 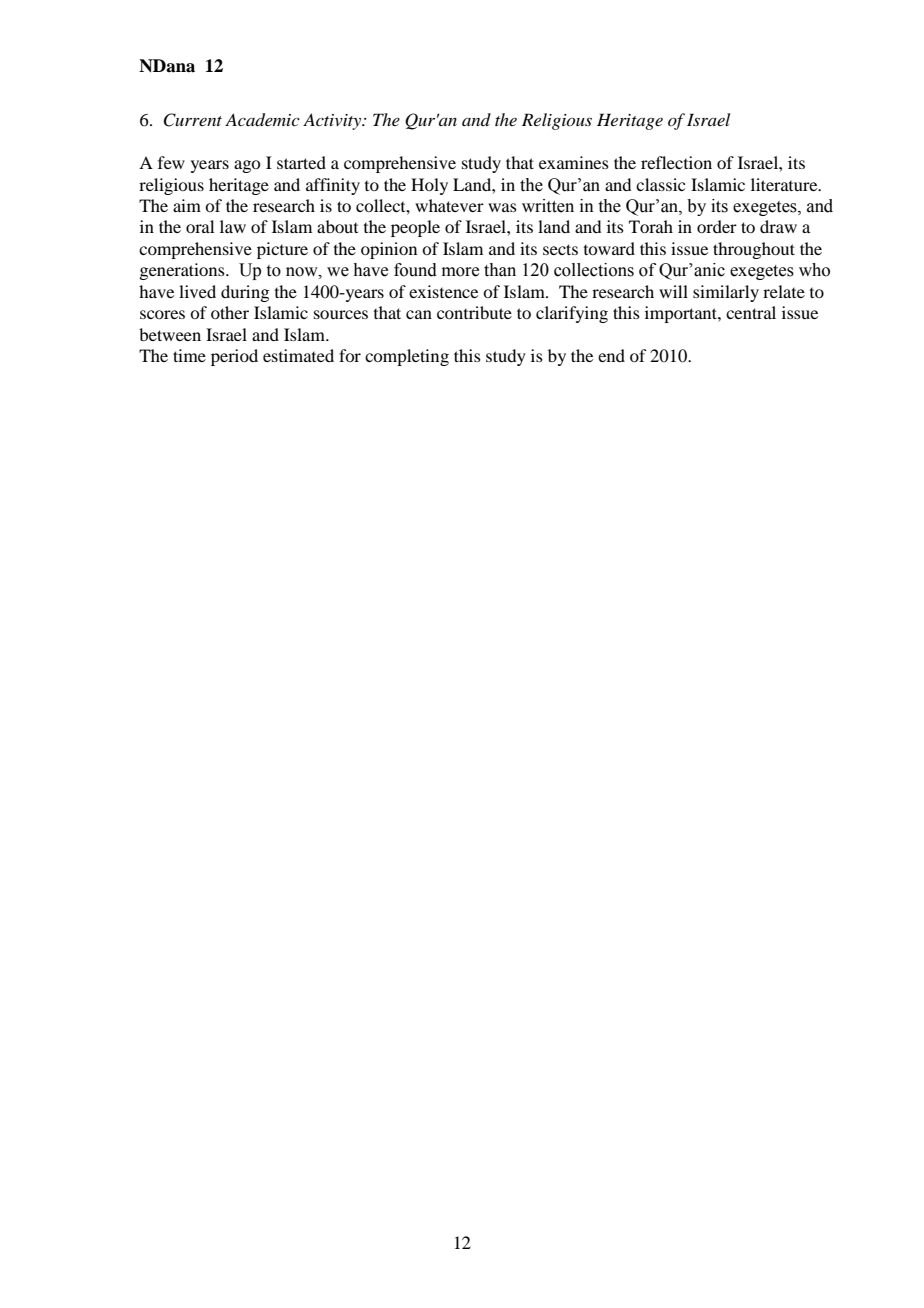 What do you see at coordinates (230, 312) in the document?
I see `other` at bounding box center [230, 312].
